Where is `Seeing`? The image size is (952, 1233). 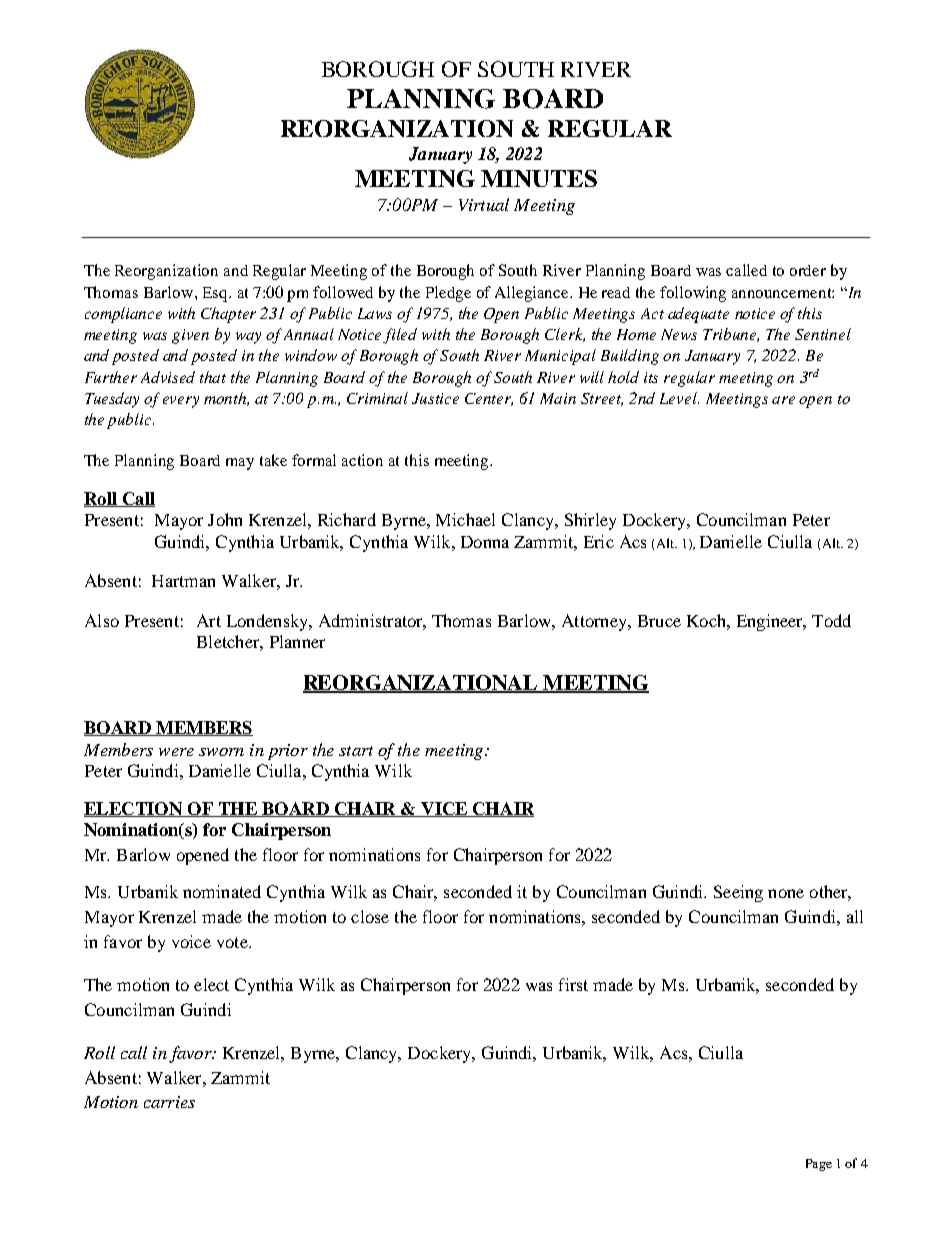
Seeing is located at coordinates (738, 893).
